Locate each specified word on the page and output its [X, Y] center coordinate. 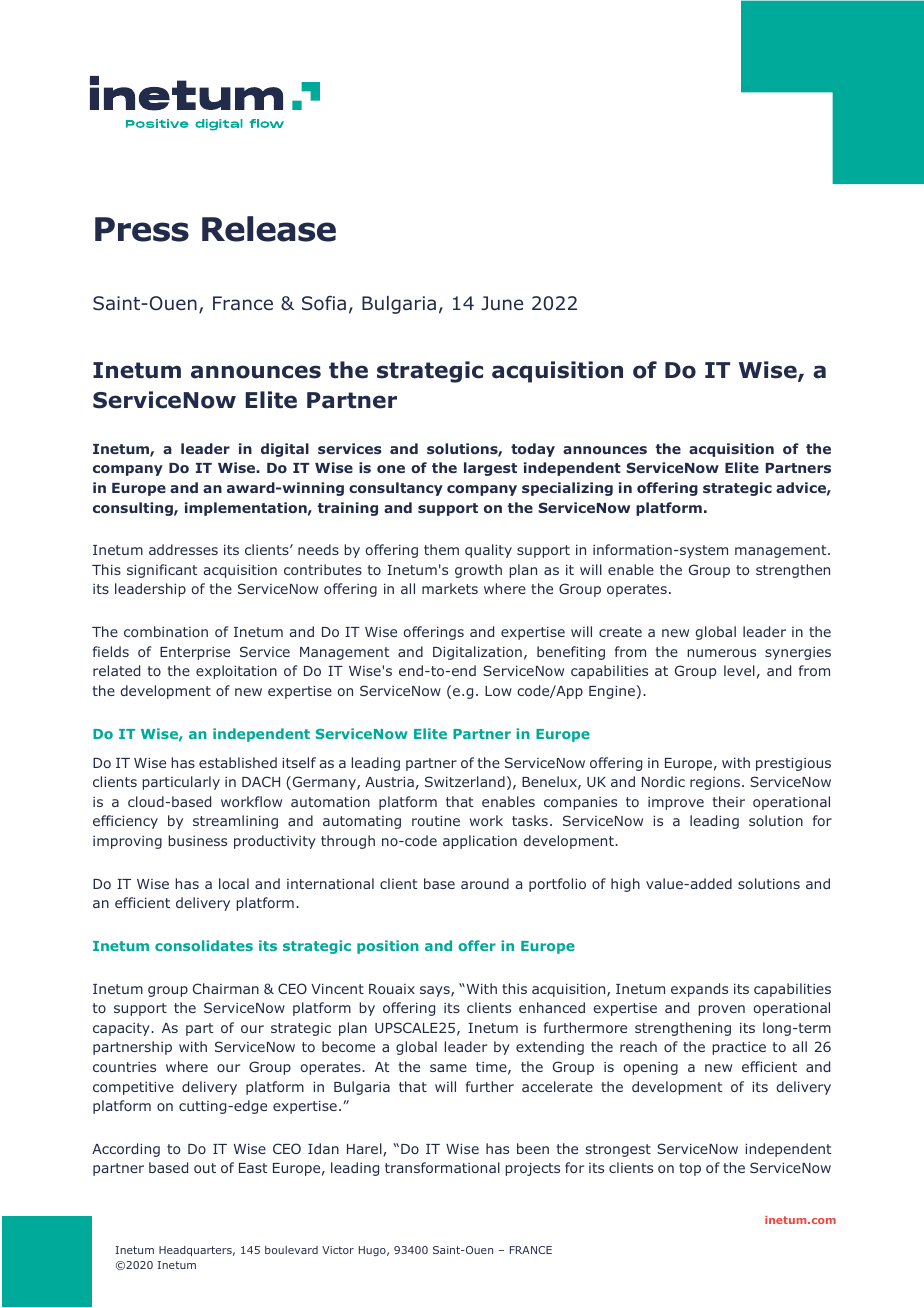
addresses [183, 549]
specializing [567, 489]
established [238, 762]
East [253, 1168]
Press [142, 229]
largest [490, 469]
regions [716, 783]
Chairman [226, 988]
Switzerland [465, 781]
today [533, 450]
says [436, 991]
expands [699, 990]
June [502, 303]
